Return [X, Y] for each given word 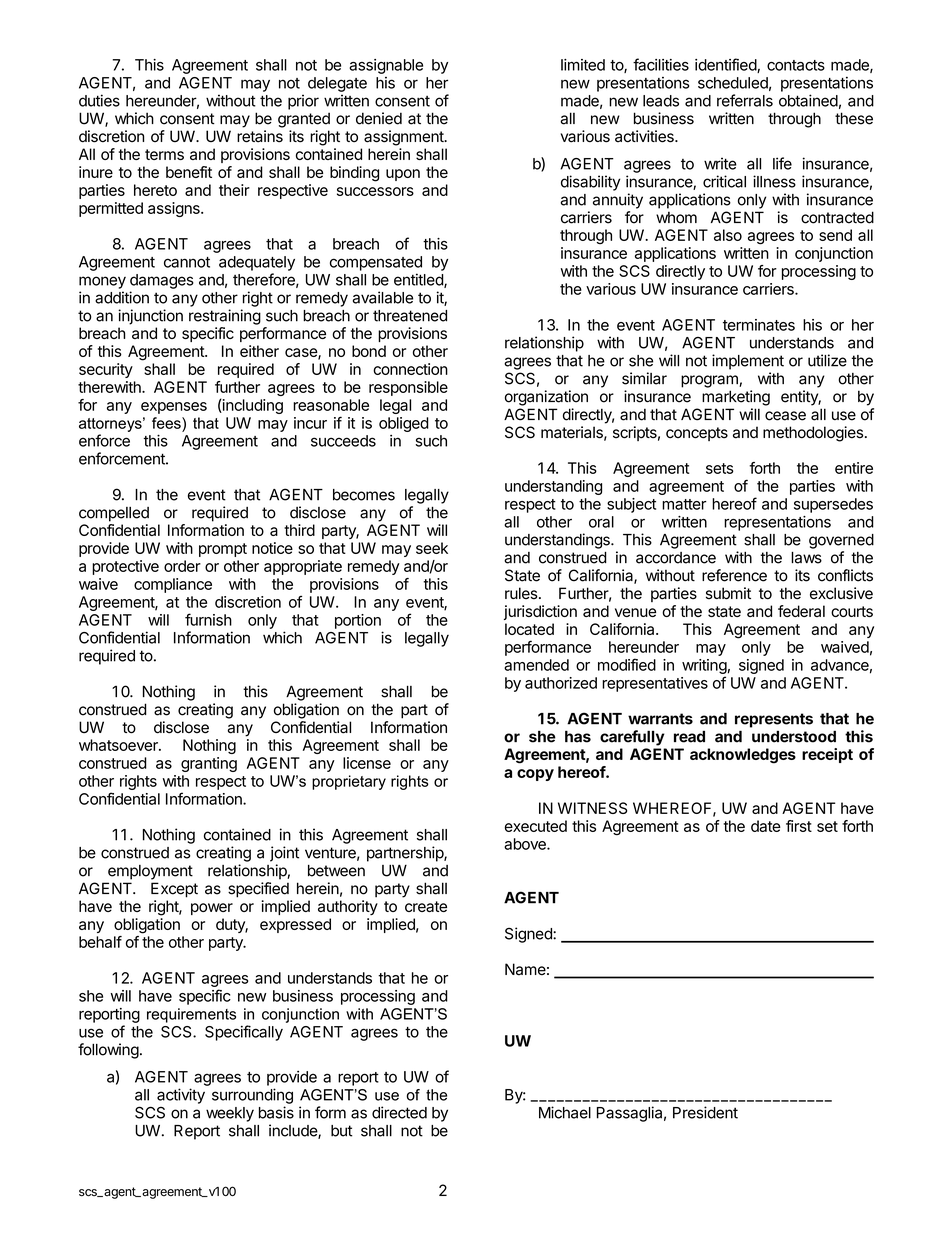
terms [164, 154]
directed [399, 1112]
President [705, 1112]
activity [181, 1096]
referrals [745, 100]
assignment [405, 138]
